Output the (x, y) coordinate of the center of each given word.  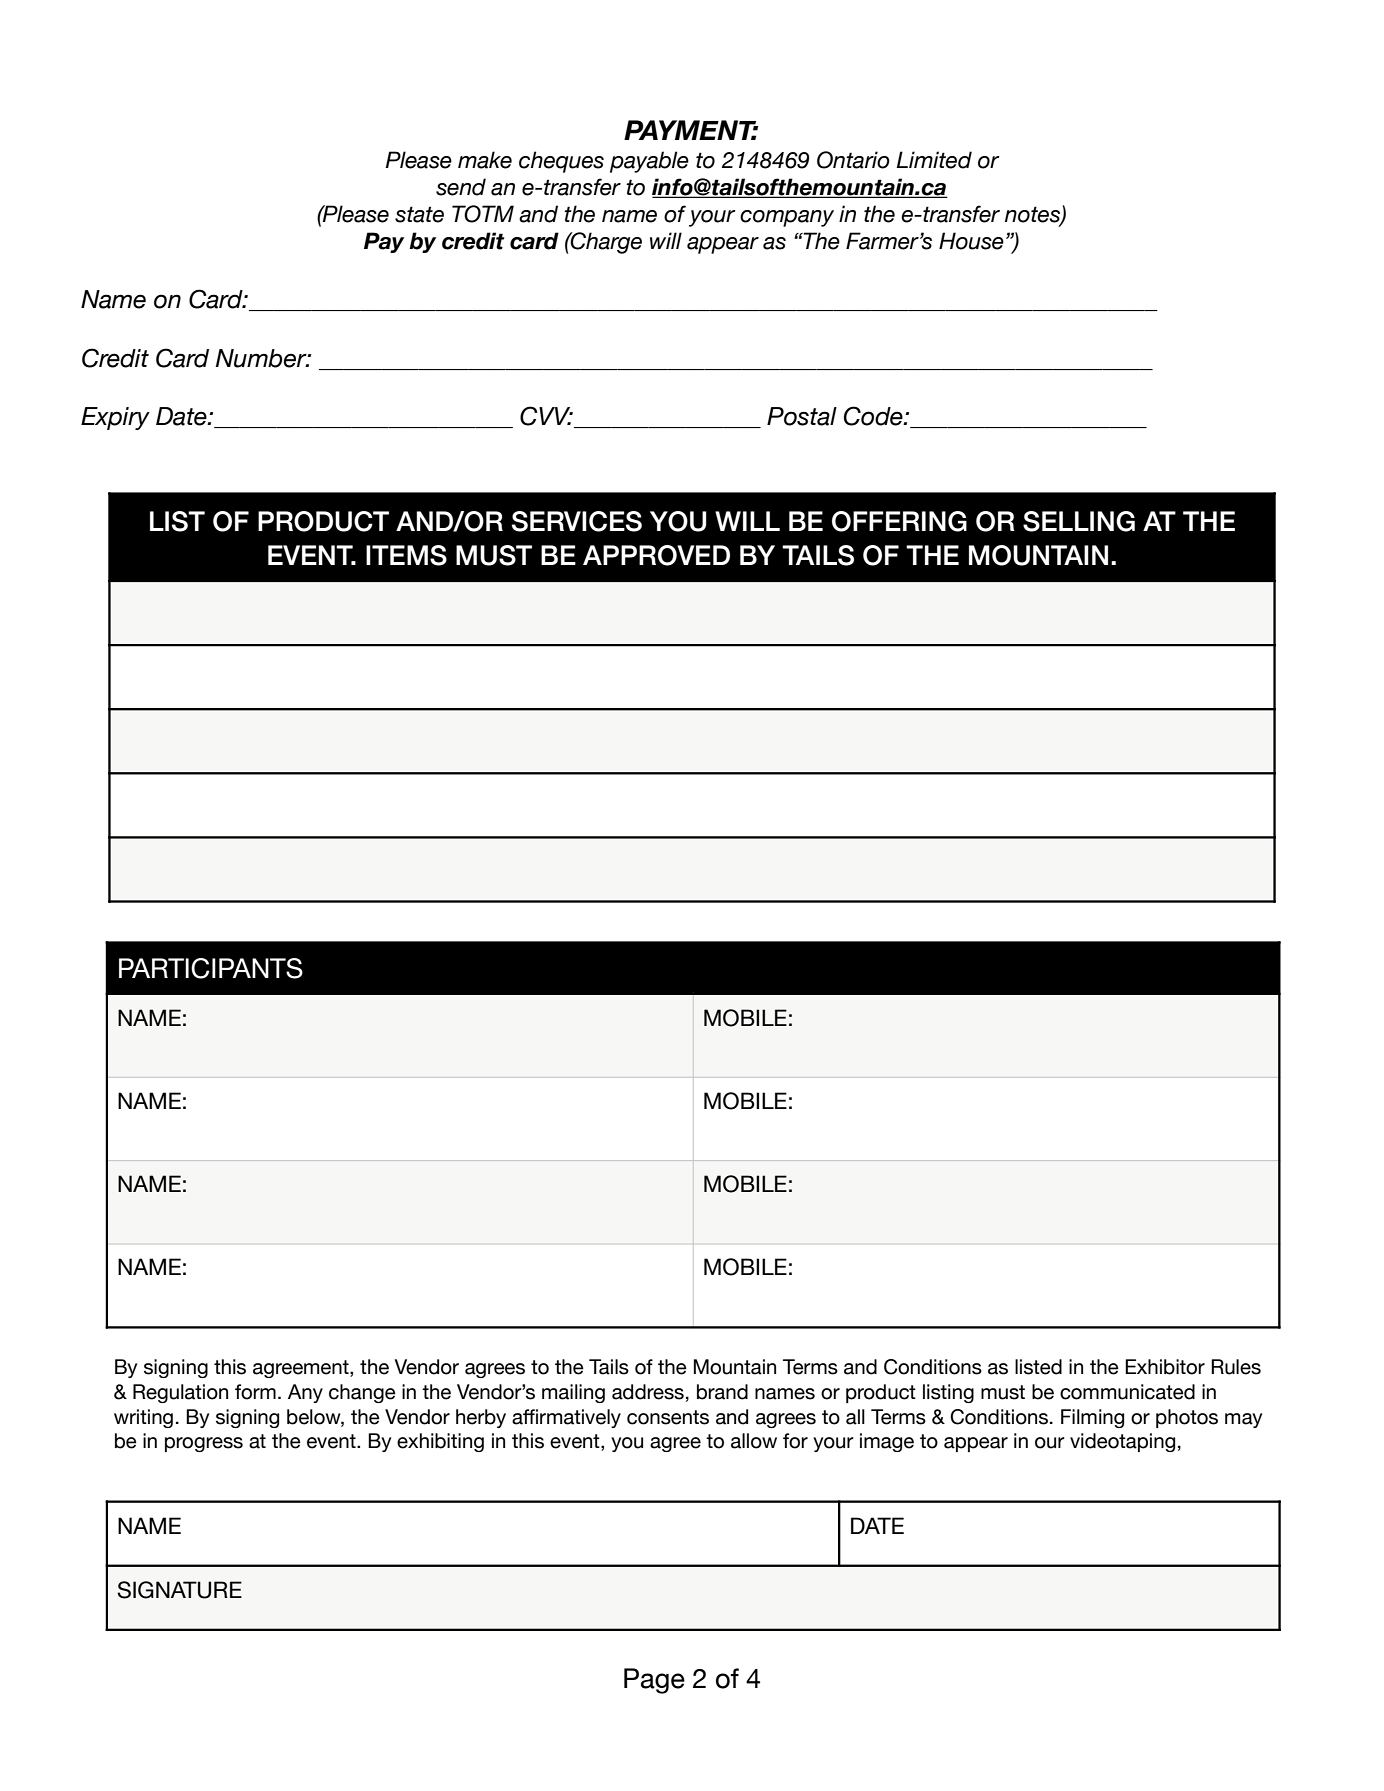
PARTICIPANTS (211, 968)
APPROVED (656, 555)
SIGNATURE (179, 1590)
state (419, 214)
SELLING (1079, 521)
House (971, 241)
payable (649, 162)
